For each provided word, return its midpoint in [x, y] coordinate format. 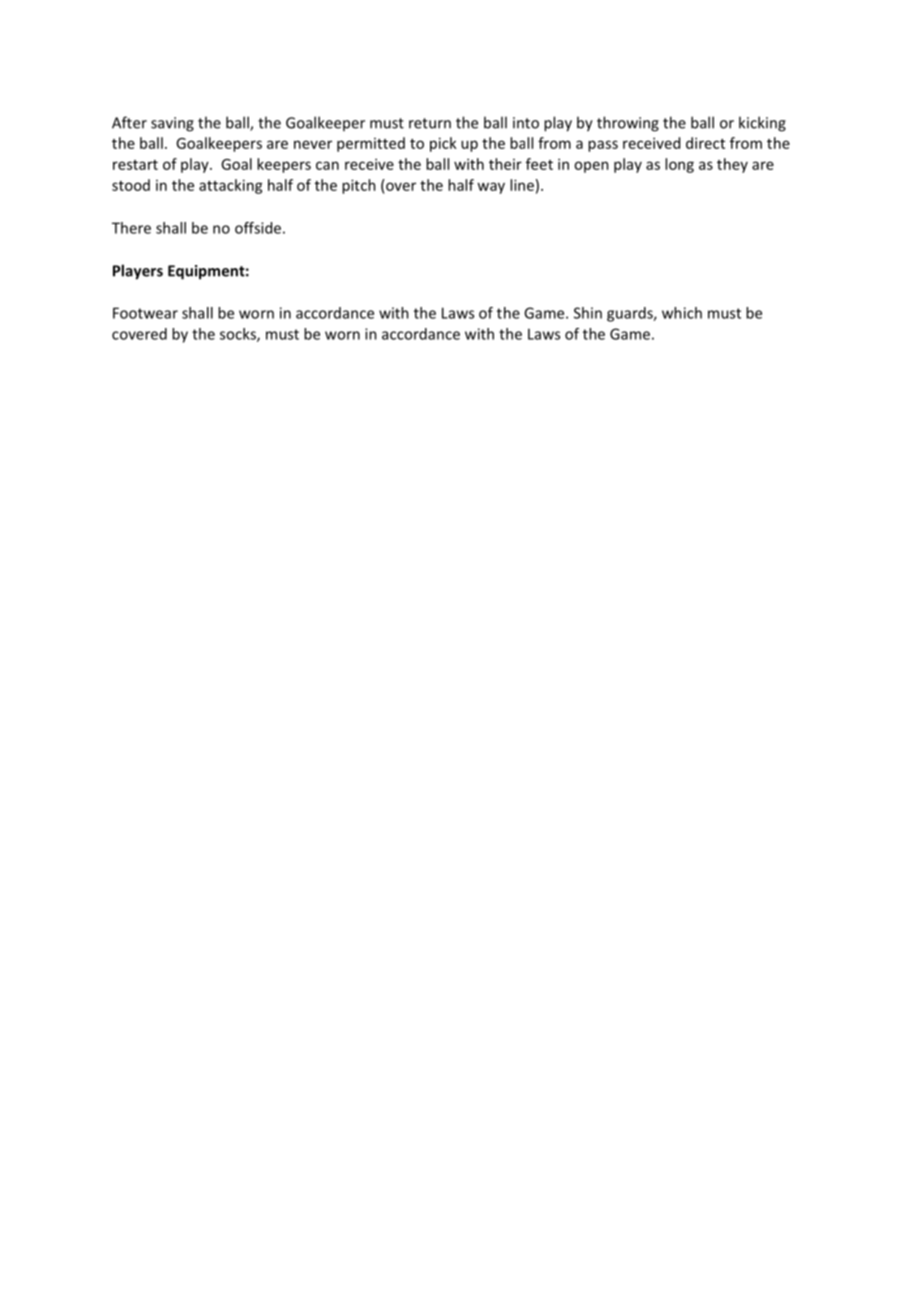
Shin [588, 313]
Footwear [145, 313]
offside [258, 228]
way [491, 188]
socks [239, 335]
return [430, 123]
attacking [231, 186]
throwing [628, 124]
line [522, 185]
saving [172, 124]
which [682, 313]
